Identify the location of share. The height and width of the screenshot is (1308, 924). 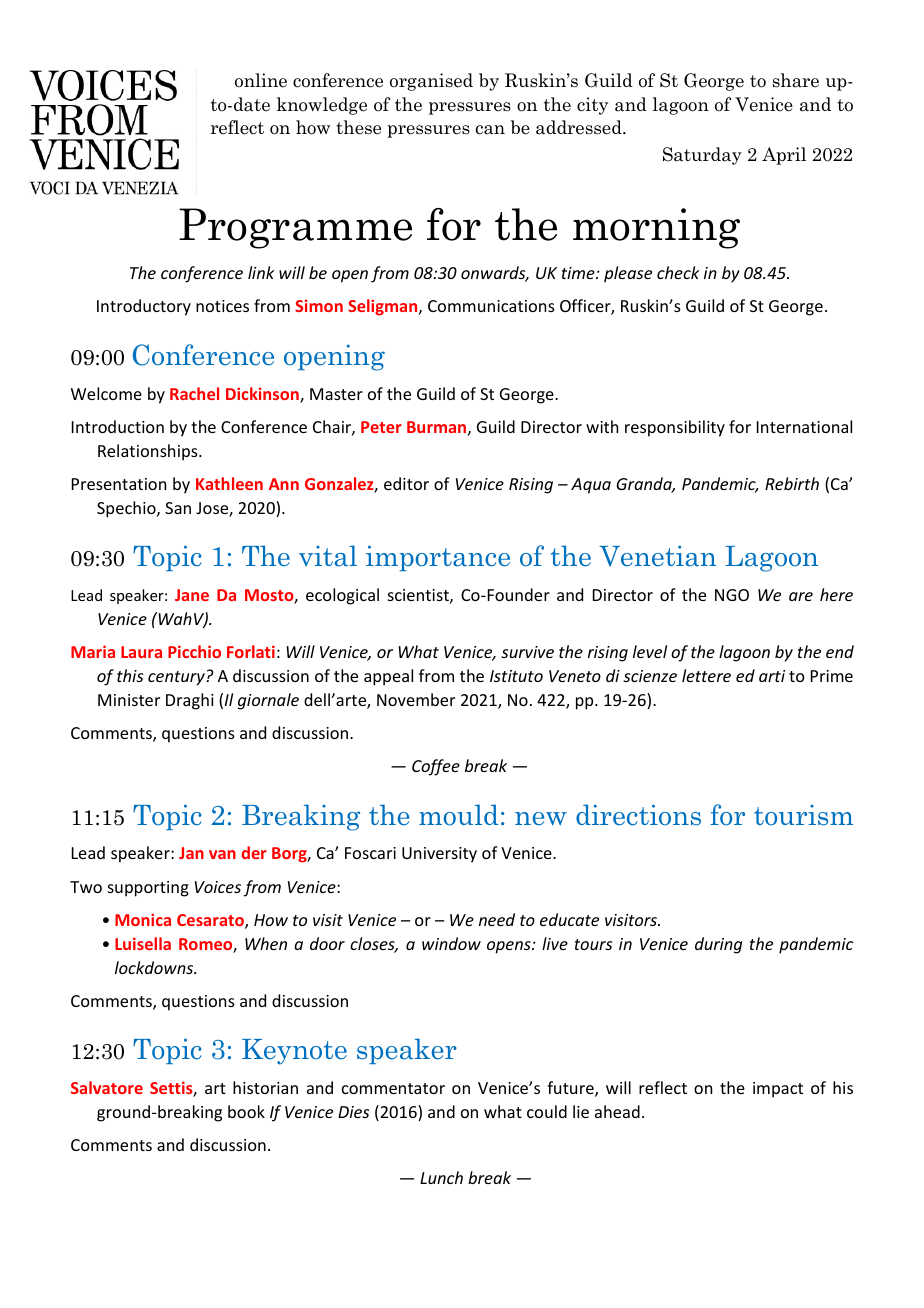
(796, 80).
